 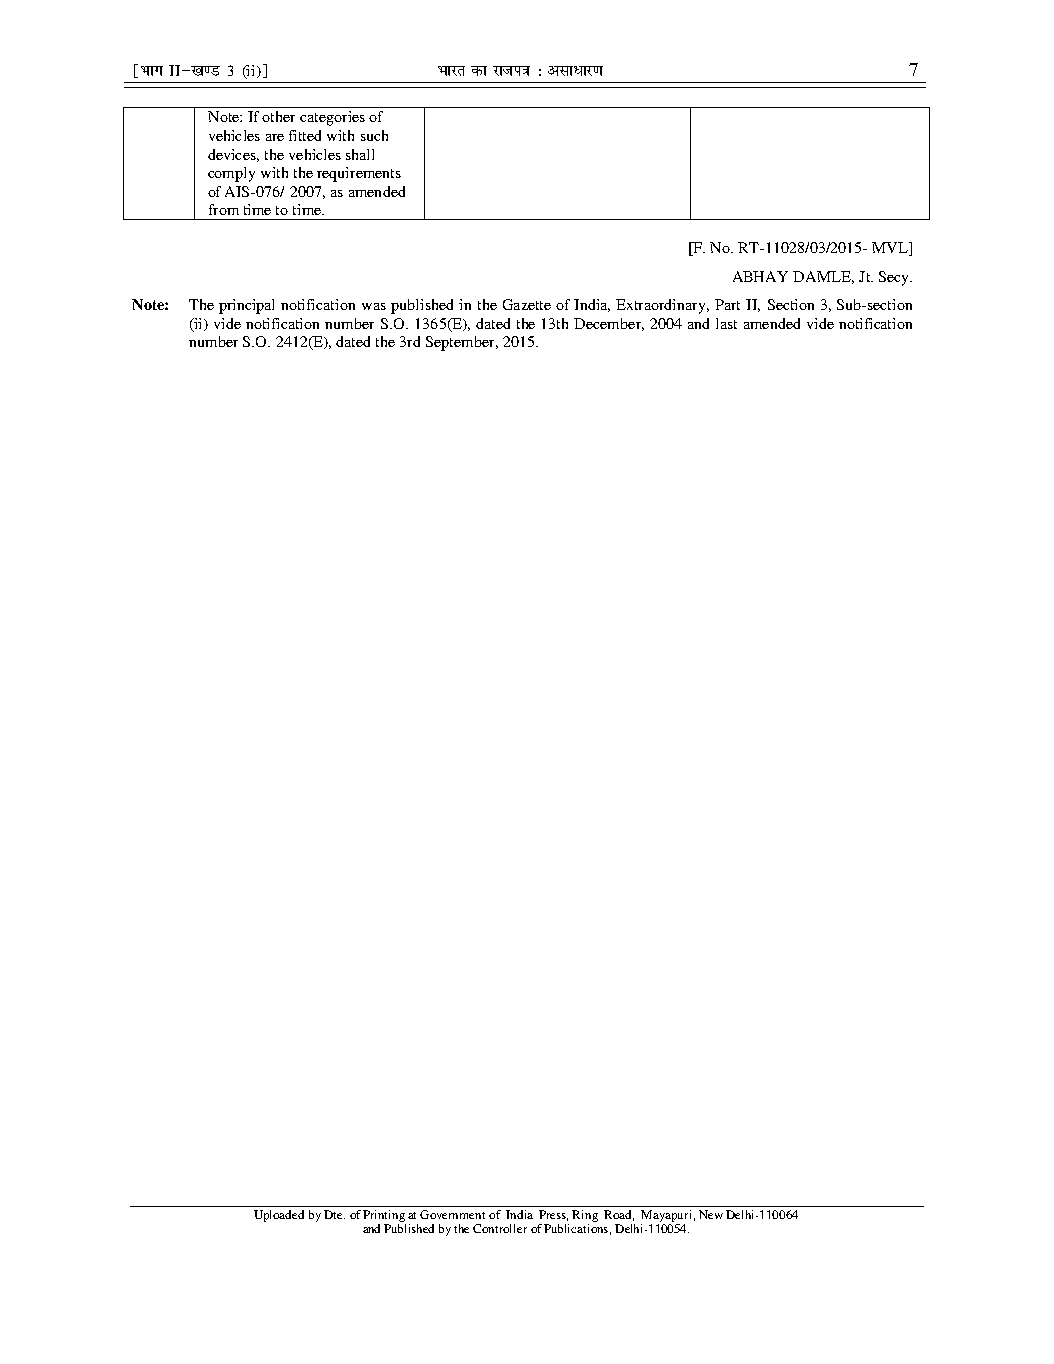 I want to click on Road, so click(x=619, y=1215).
